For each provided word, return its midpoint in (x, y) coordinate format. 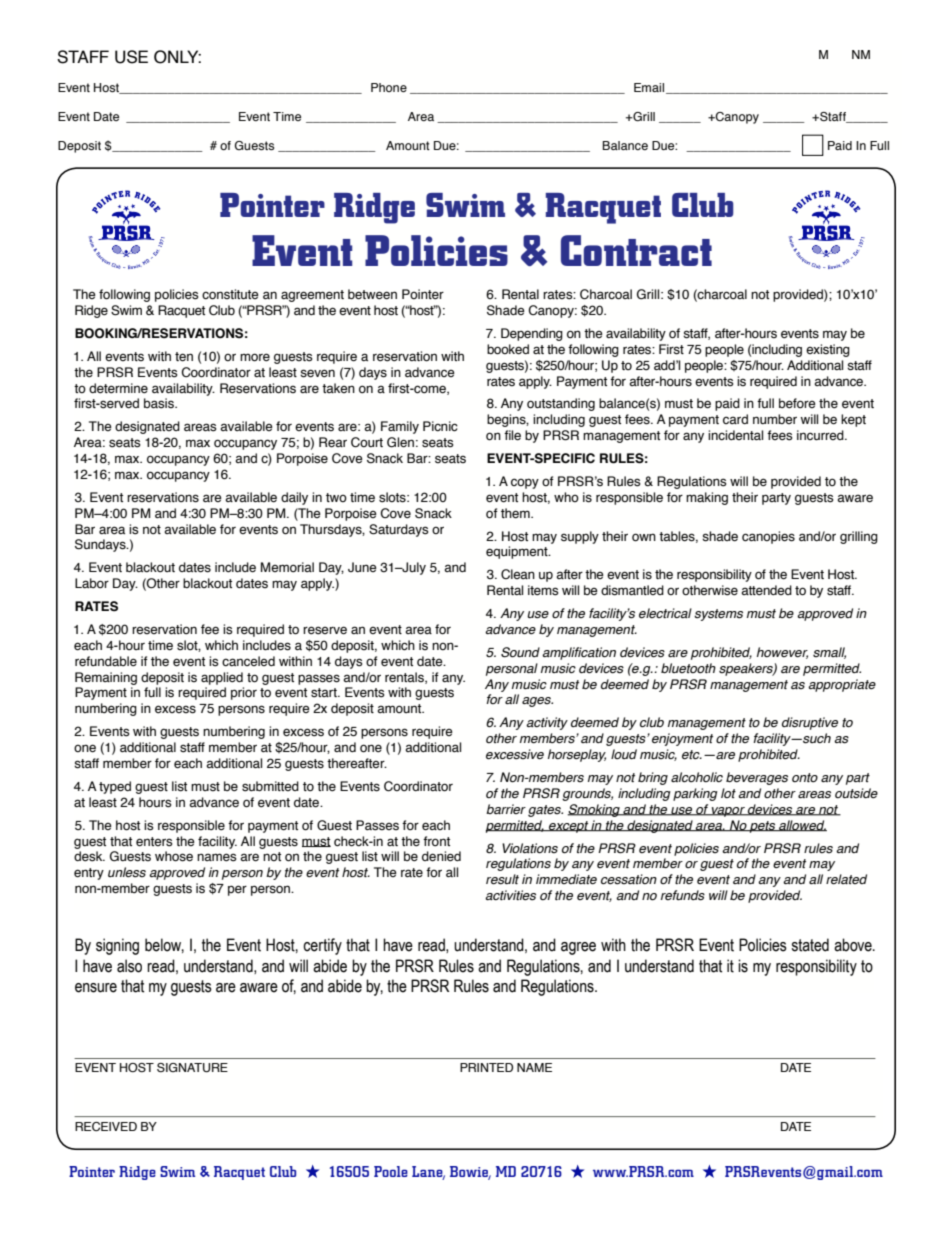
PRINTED (486, 1067)
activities (510, 895)
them (516, 513)
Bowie (470, 1172)
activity (547, 723)
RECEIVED (106, 1126)
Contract (636, 250)
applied (222, 678)
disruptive (810, 723)
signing (117, 946)
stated (810, 945)
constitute (230, 294)
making (707, 498)
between (372, 294)
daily (294, 498)
